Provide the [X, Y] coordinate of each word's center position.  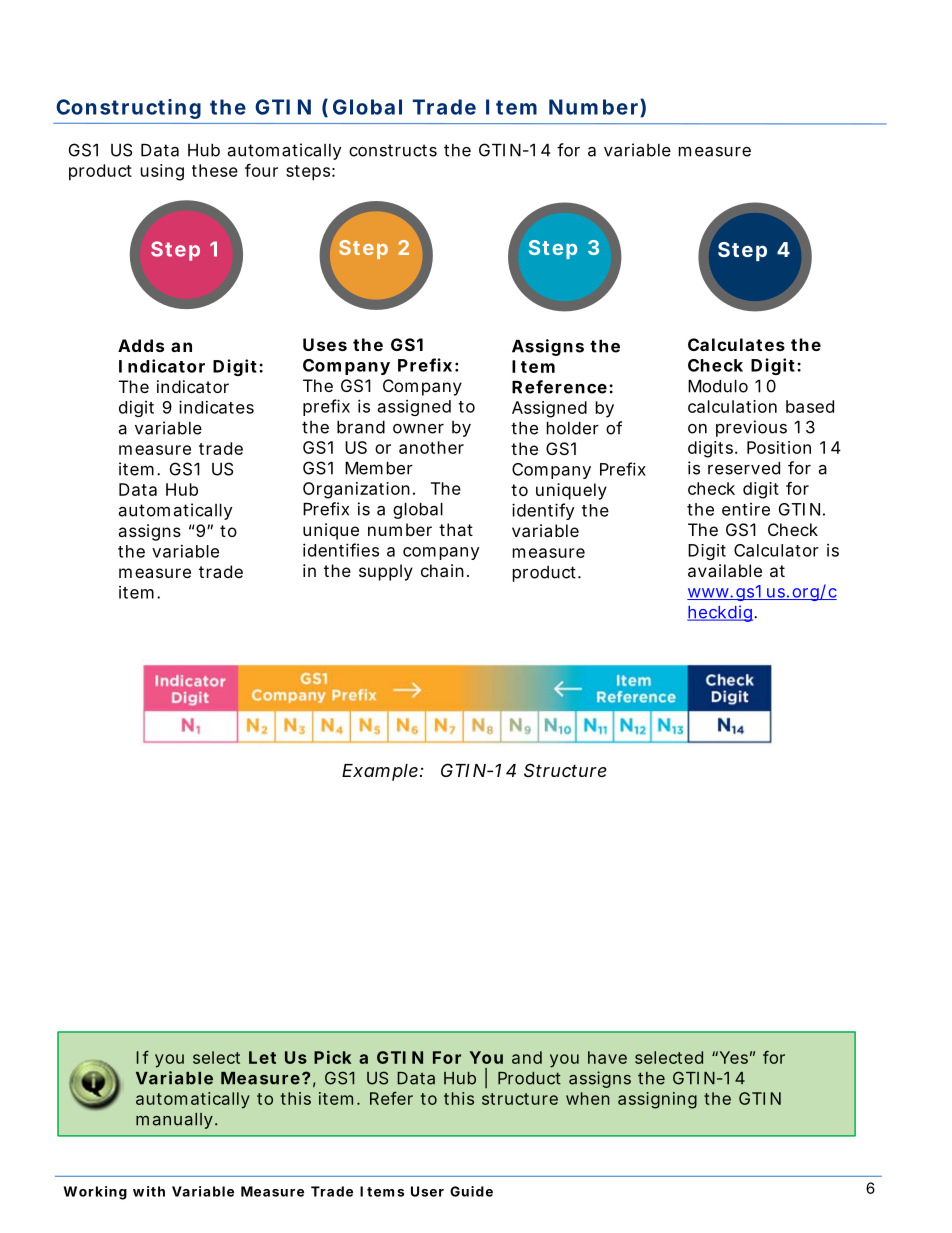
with [149, 1191]
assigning [657, 1100]
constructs [393, 150]
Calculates [736, 344]
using [162, 172]
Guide [471, 1191]
